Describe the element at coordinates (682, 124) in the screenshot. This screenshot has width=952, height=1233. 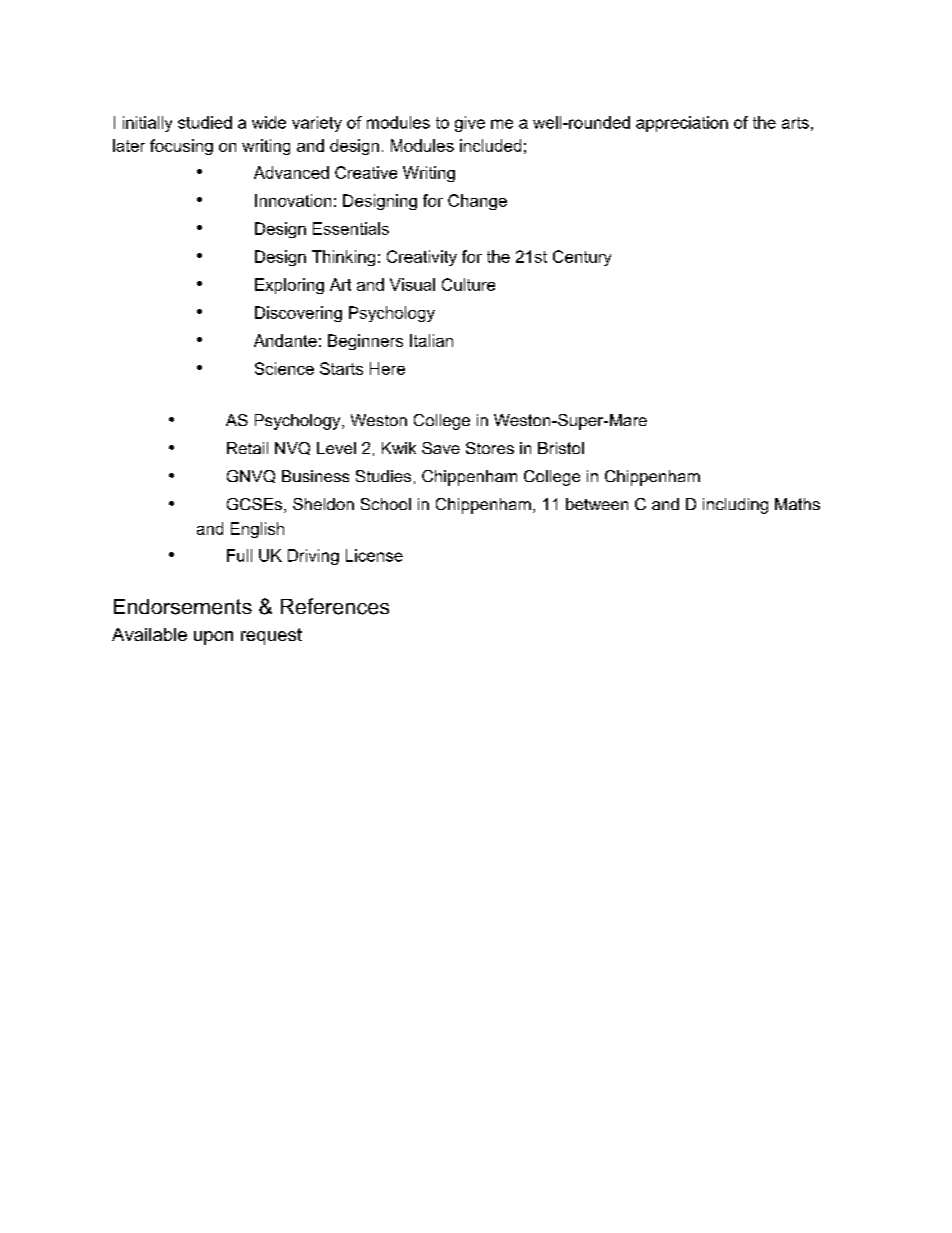
I see `appreciation` at that location.
